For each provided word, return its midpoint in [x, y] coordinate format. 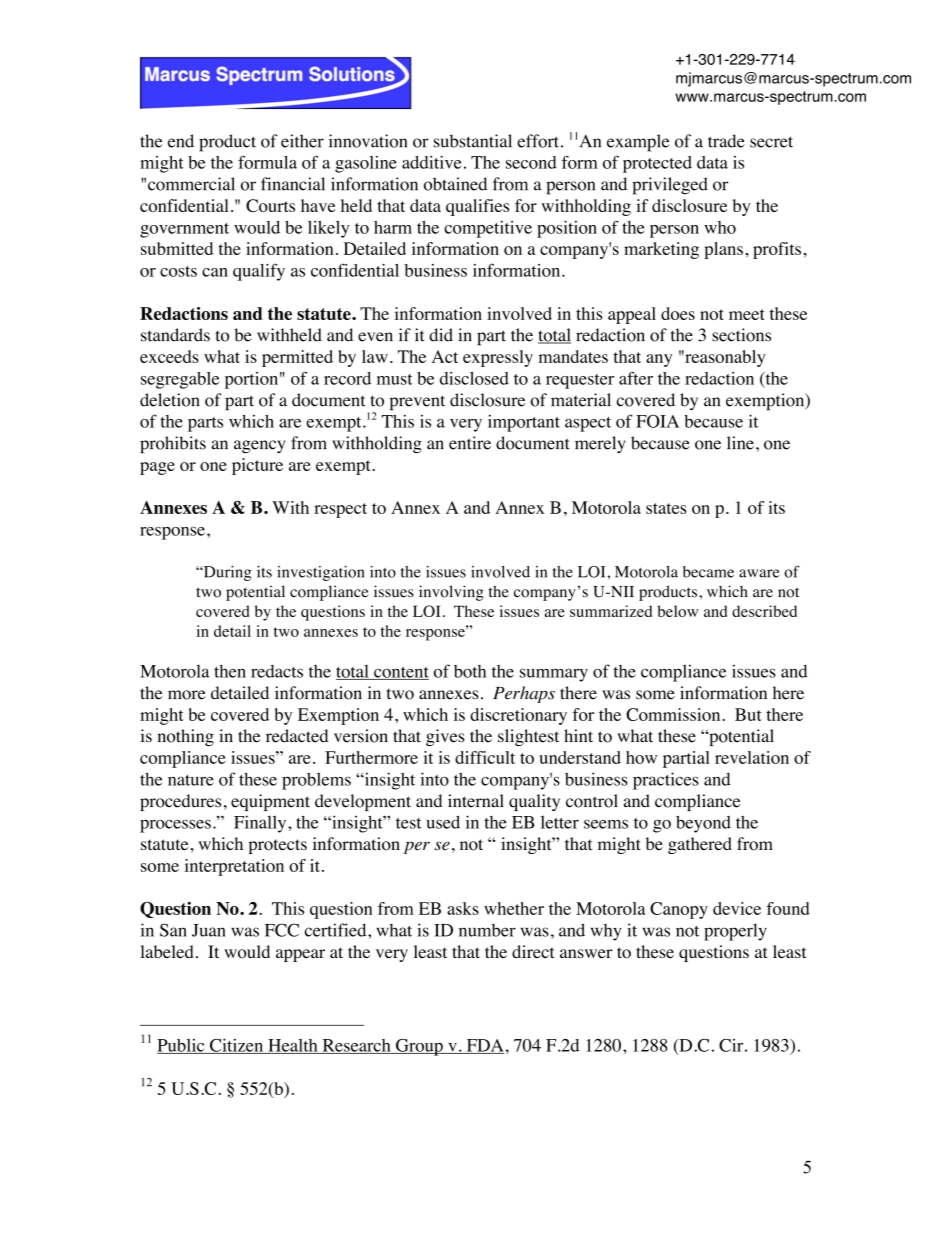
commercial [191, 184]
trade [726, 141]
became [708, 572]
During [226, 573]
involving [451, 593]
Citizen [236, 1046]
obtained [455, 184]
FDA [484, 1046]
